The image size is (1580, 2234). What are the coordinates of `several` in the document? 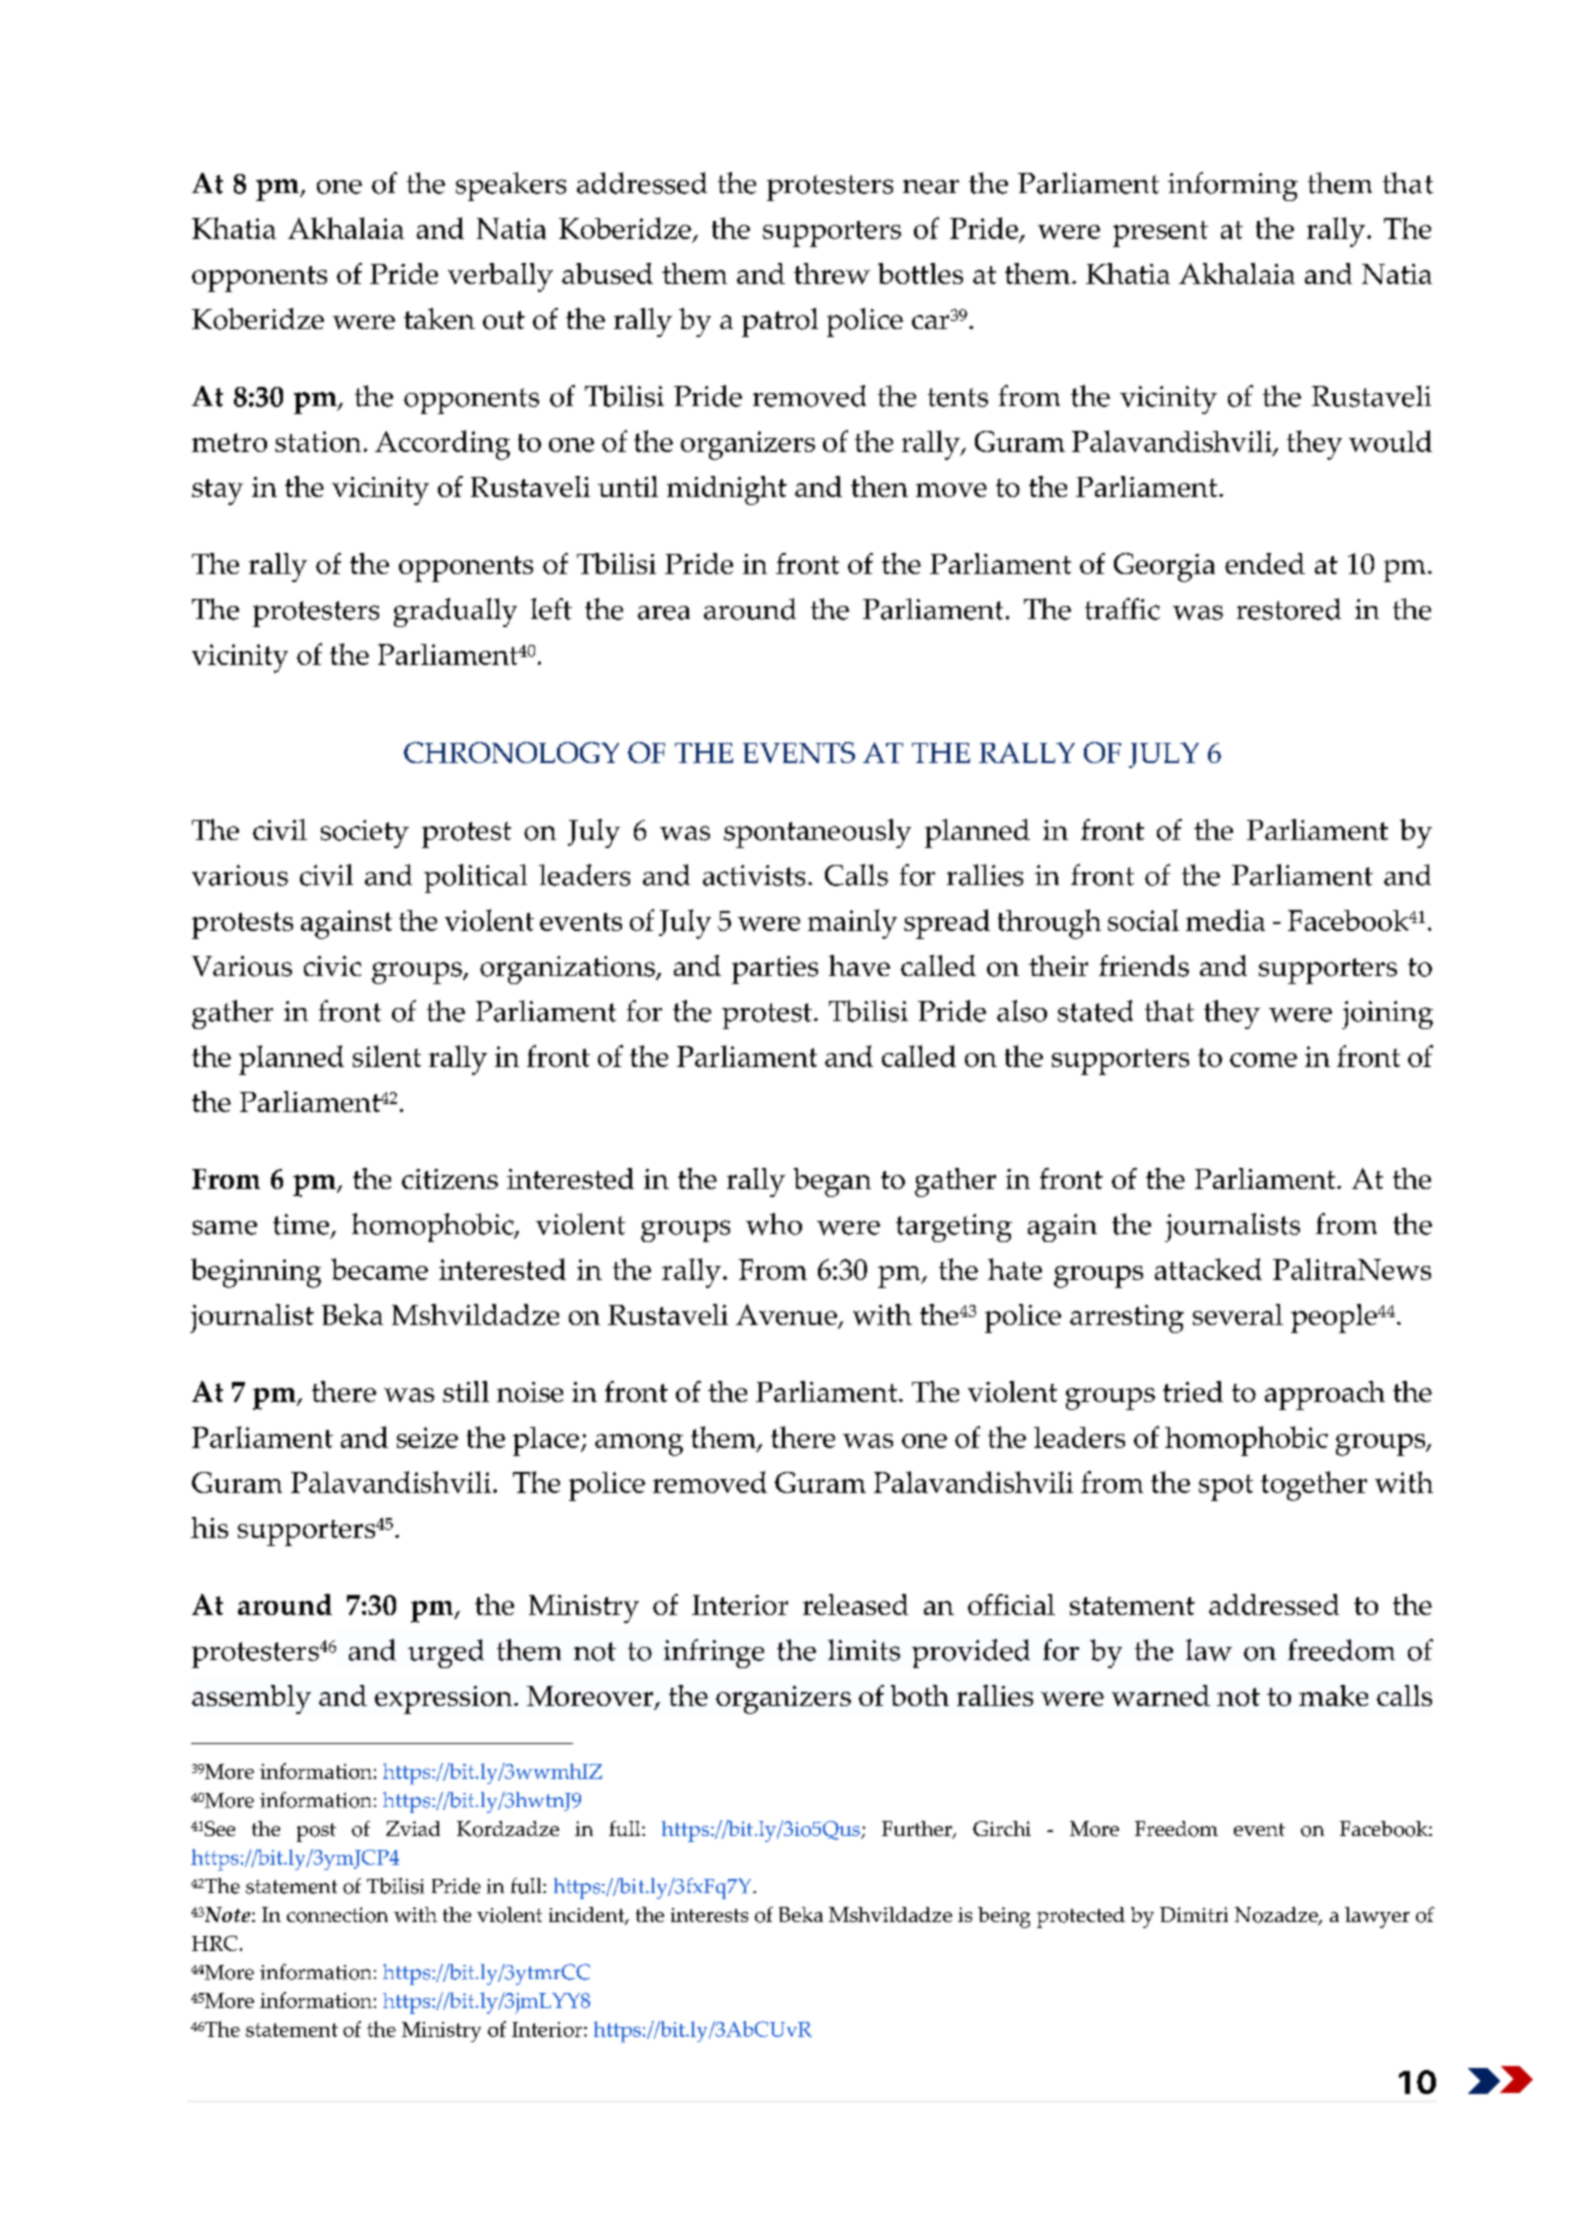 It's located at (1238, 1314).
